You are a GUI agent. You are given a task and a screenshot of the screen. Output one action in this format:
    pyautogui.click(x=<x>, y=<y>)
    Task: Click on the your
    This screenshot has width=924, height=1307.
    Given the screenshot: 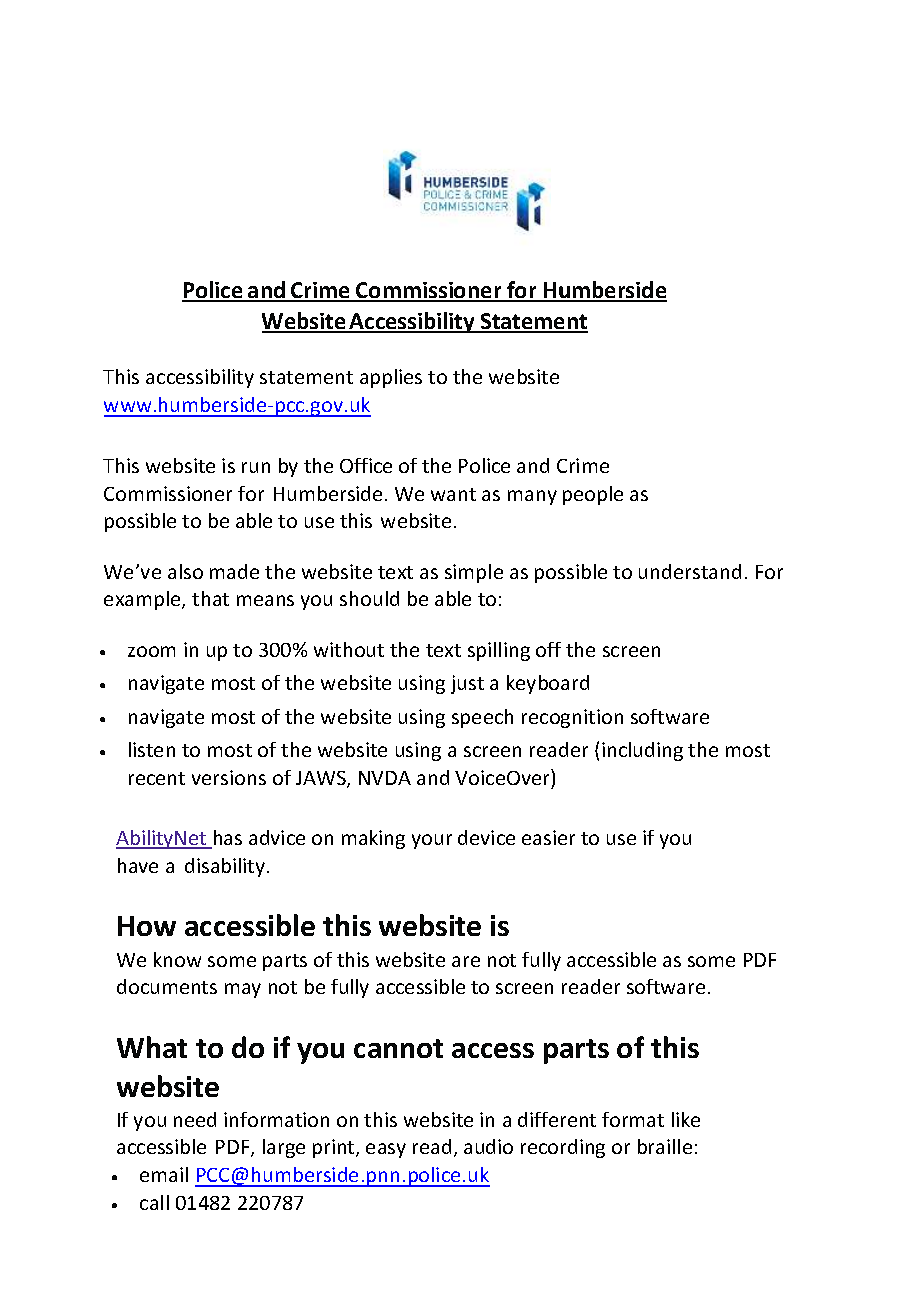 What is the action you would take?
    pyautogui.click(x=432, y=841)
